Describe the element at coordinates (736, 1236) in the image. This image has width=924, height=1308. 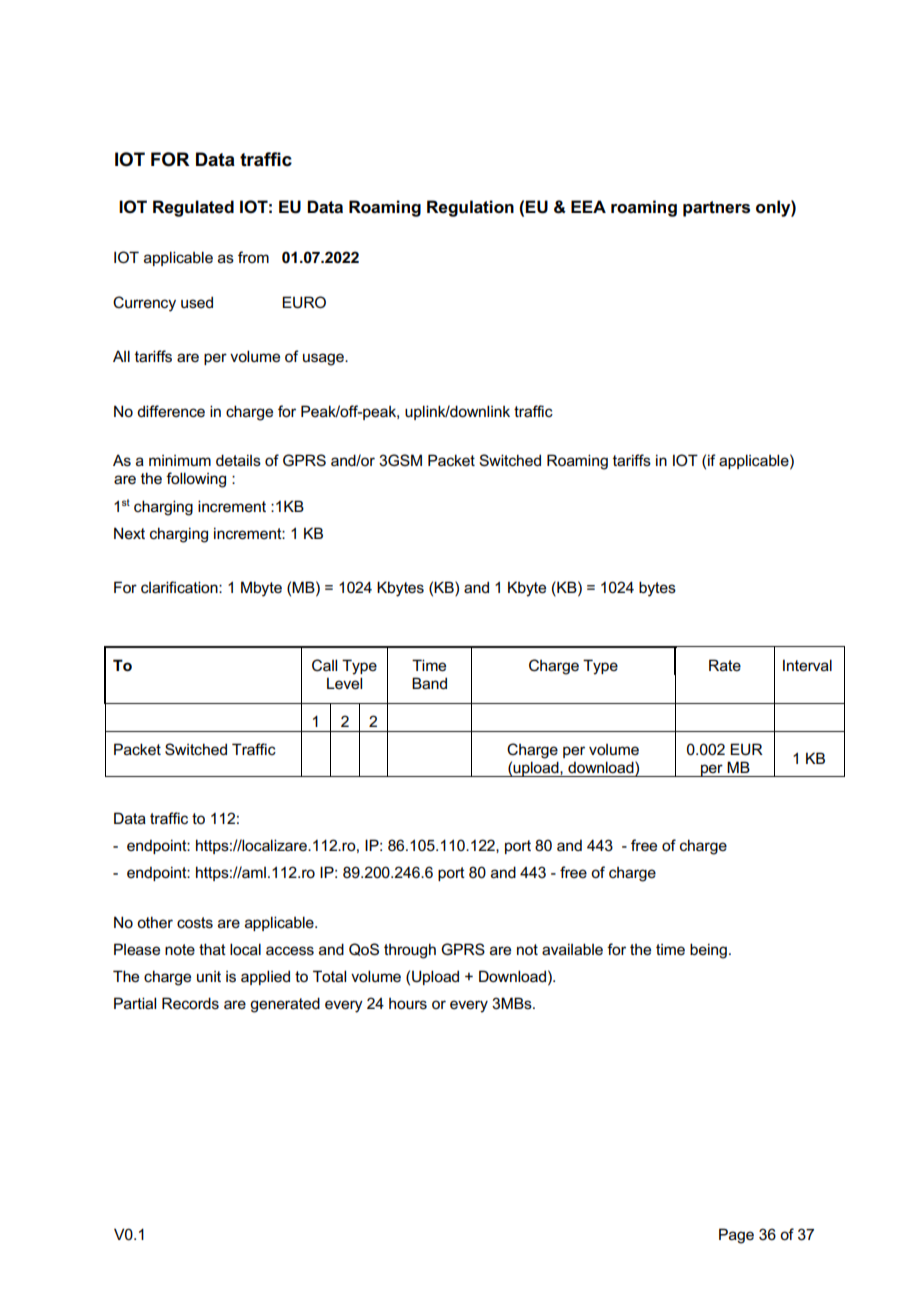
I see `Page` at that location.
